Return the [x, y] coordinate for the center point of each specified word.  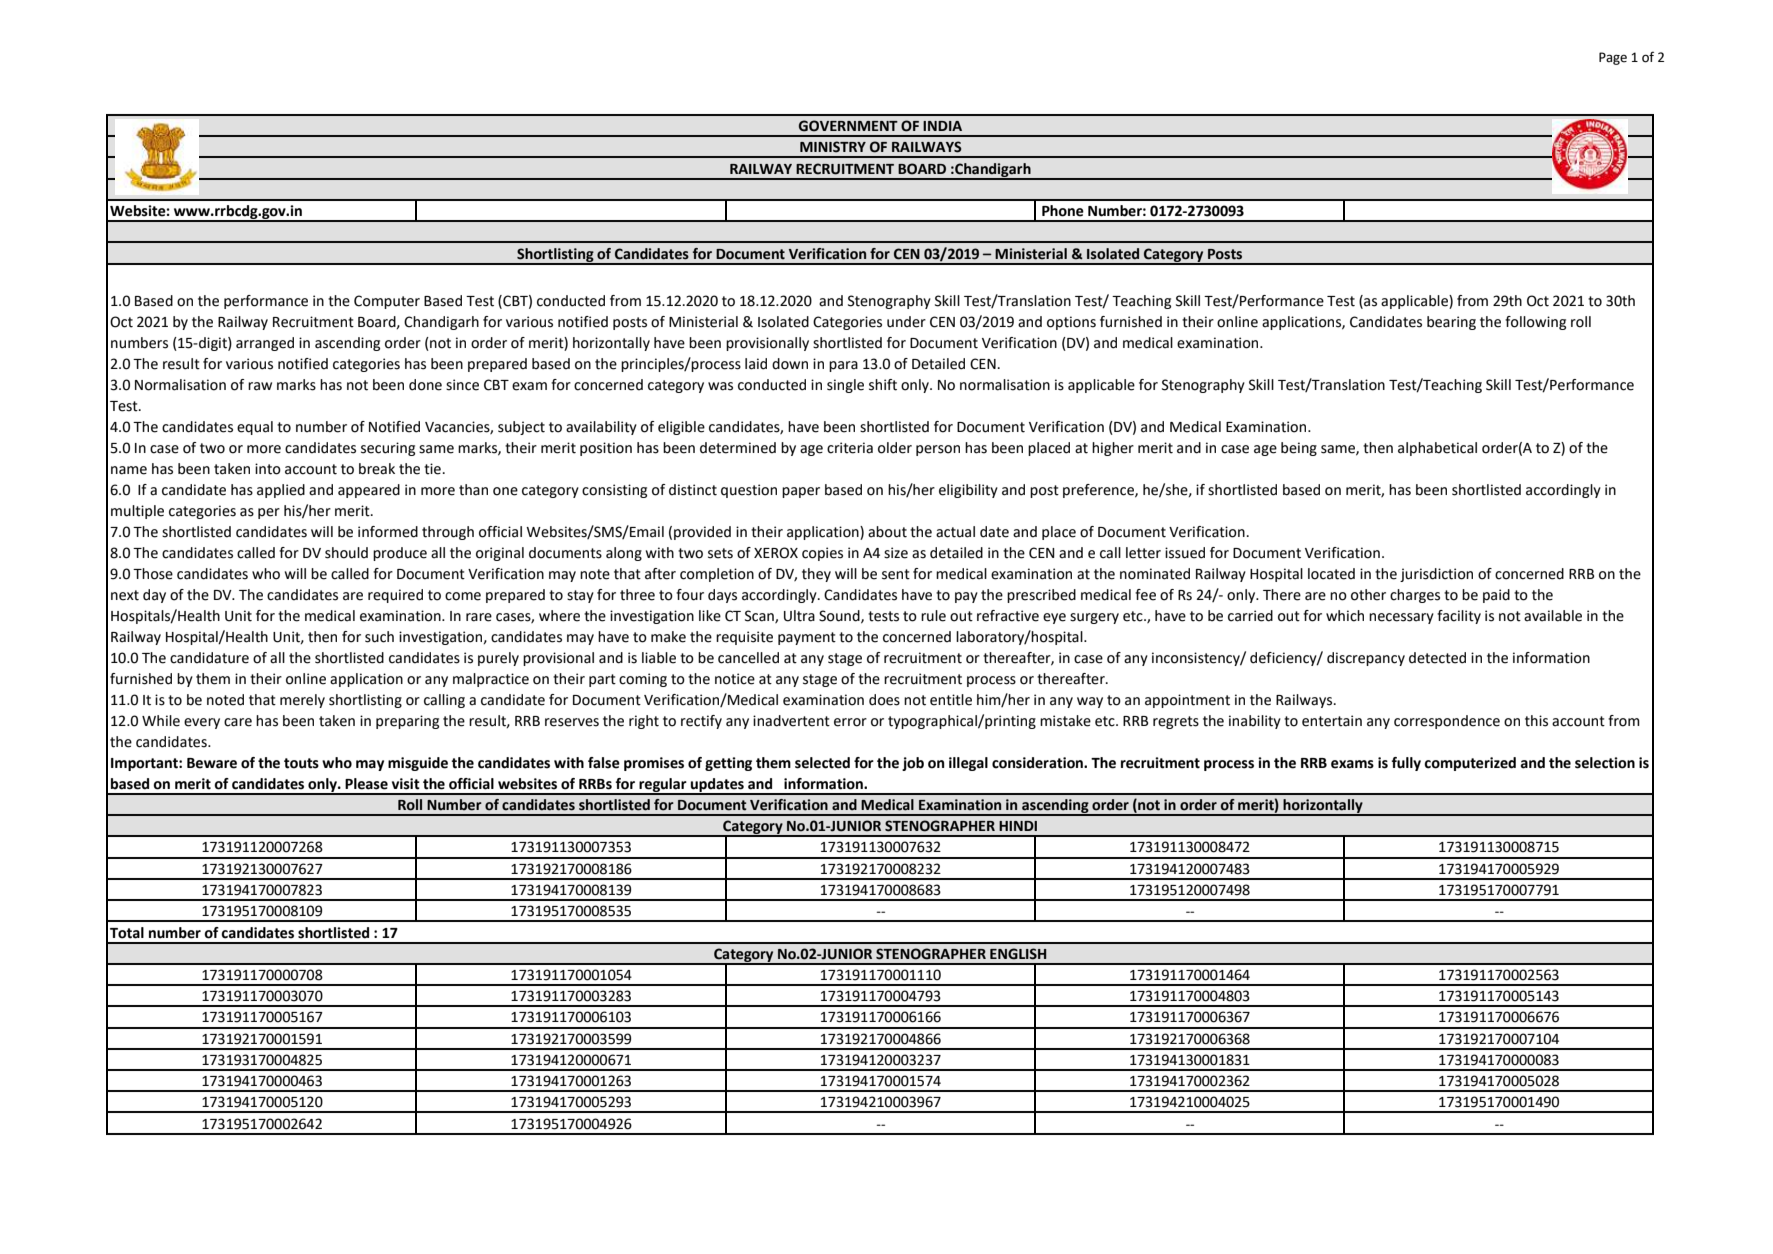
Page [1613, 58]
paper [801, 492]
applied [281, 491]
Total [127, 933]
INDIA [942, 126]
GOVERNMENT [848, 126]
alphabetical [1437, 449]
